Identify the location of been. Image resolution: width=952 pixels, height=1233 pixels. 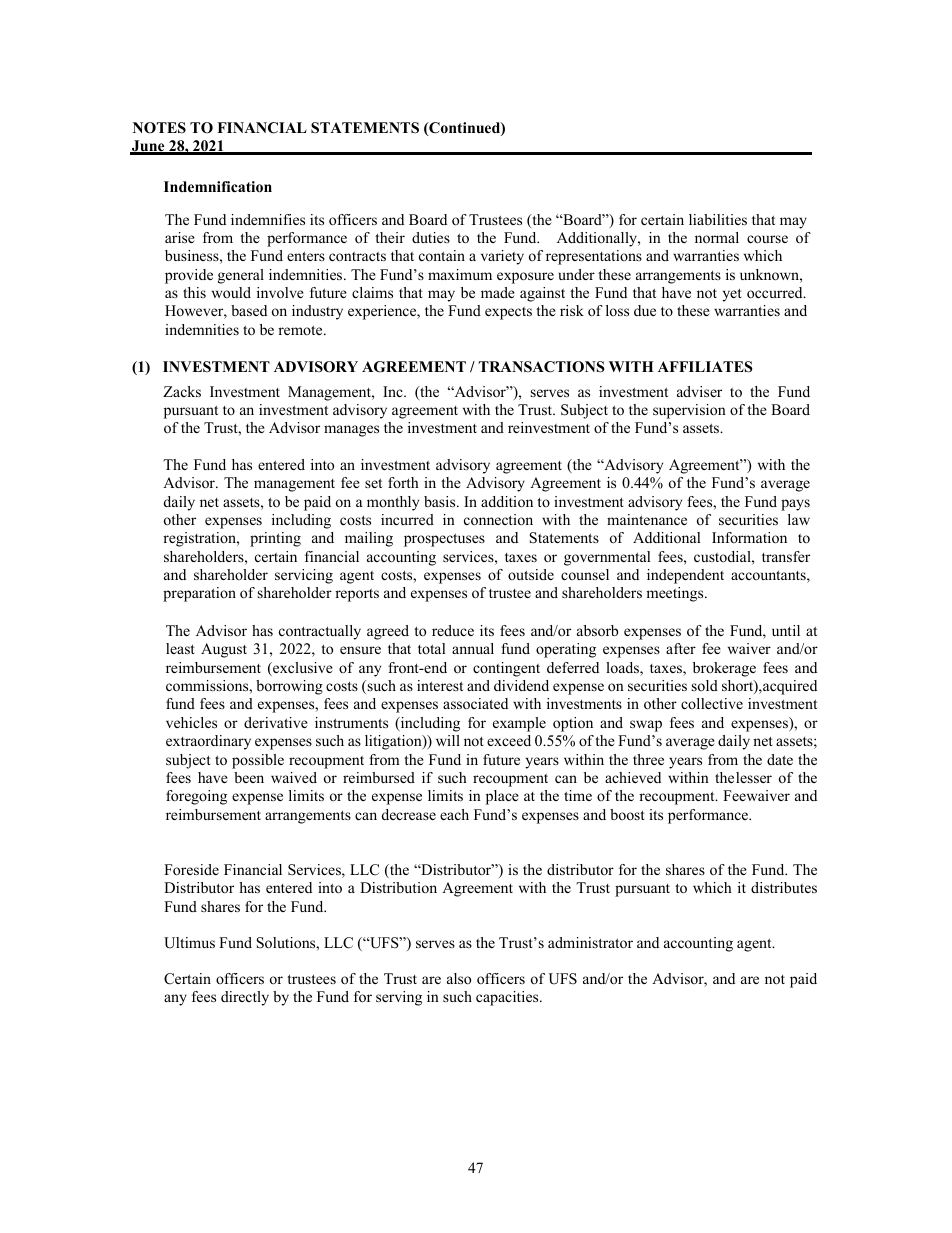
(249, 777).
